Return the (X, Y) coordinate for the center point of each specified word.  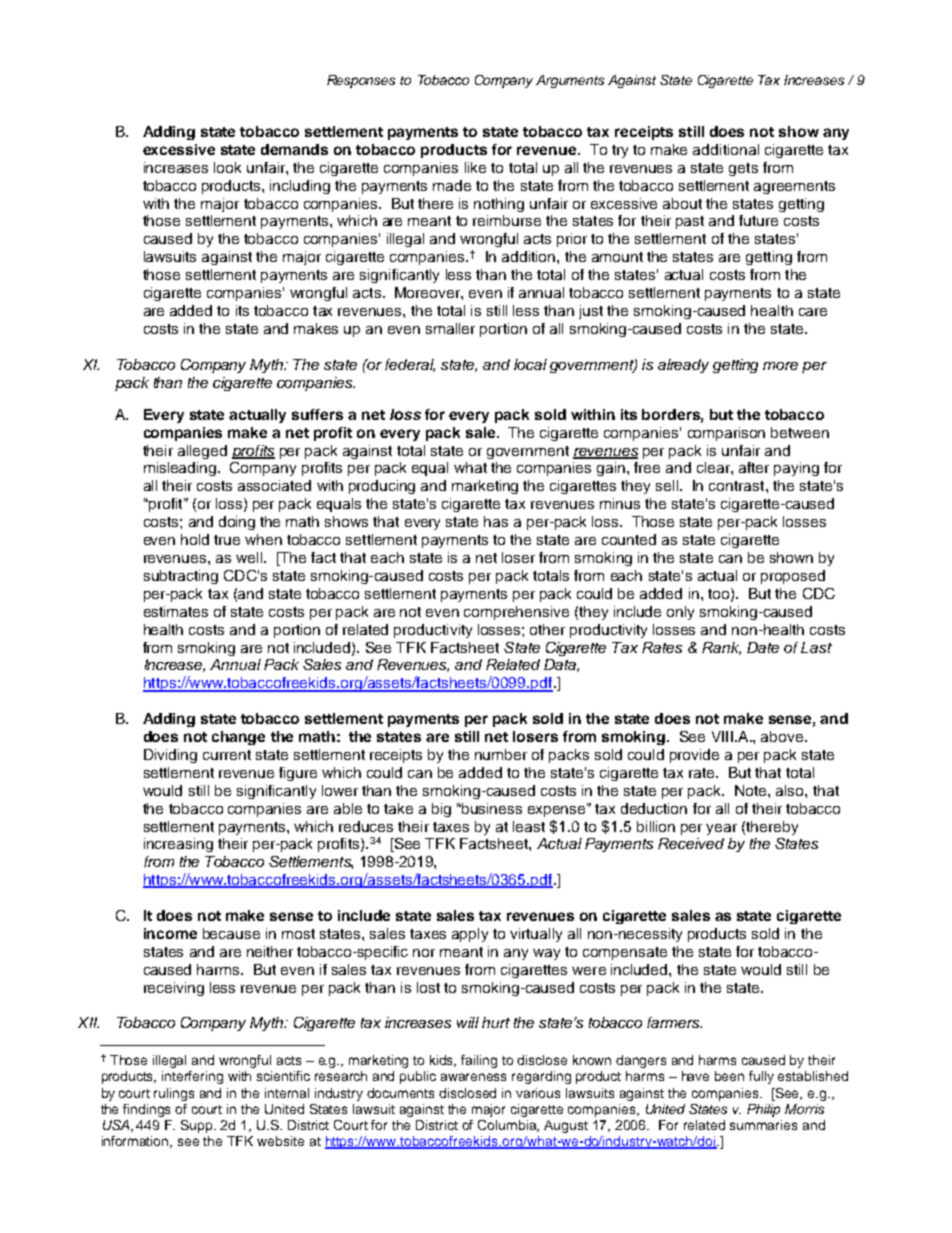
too (720, 594)
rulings (174, 1094)
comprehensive (516, 613)
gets (743, 169)
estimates (176, 611)
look (227, 167)
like (475, 167)
